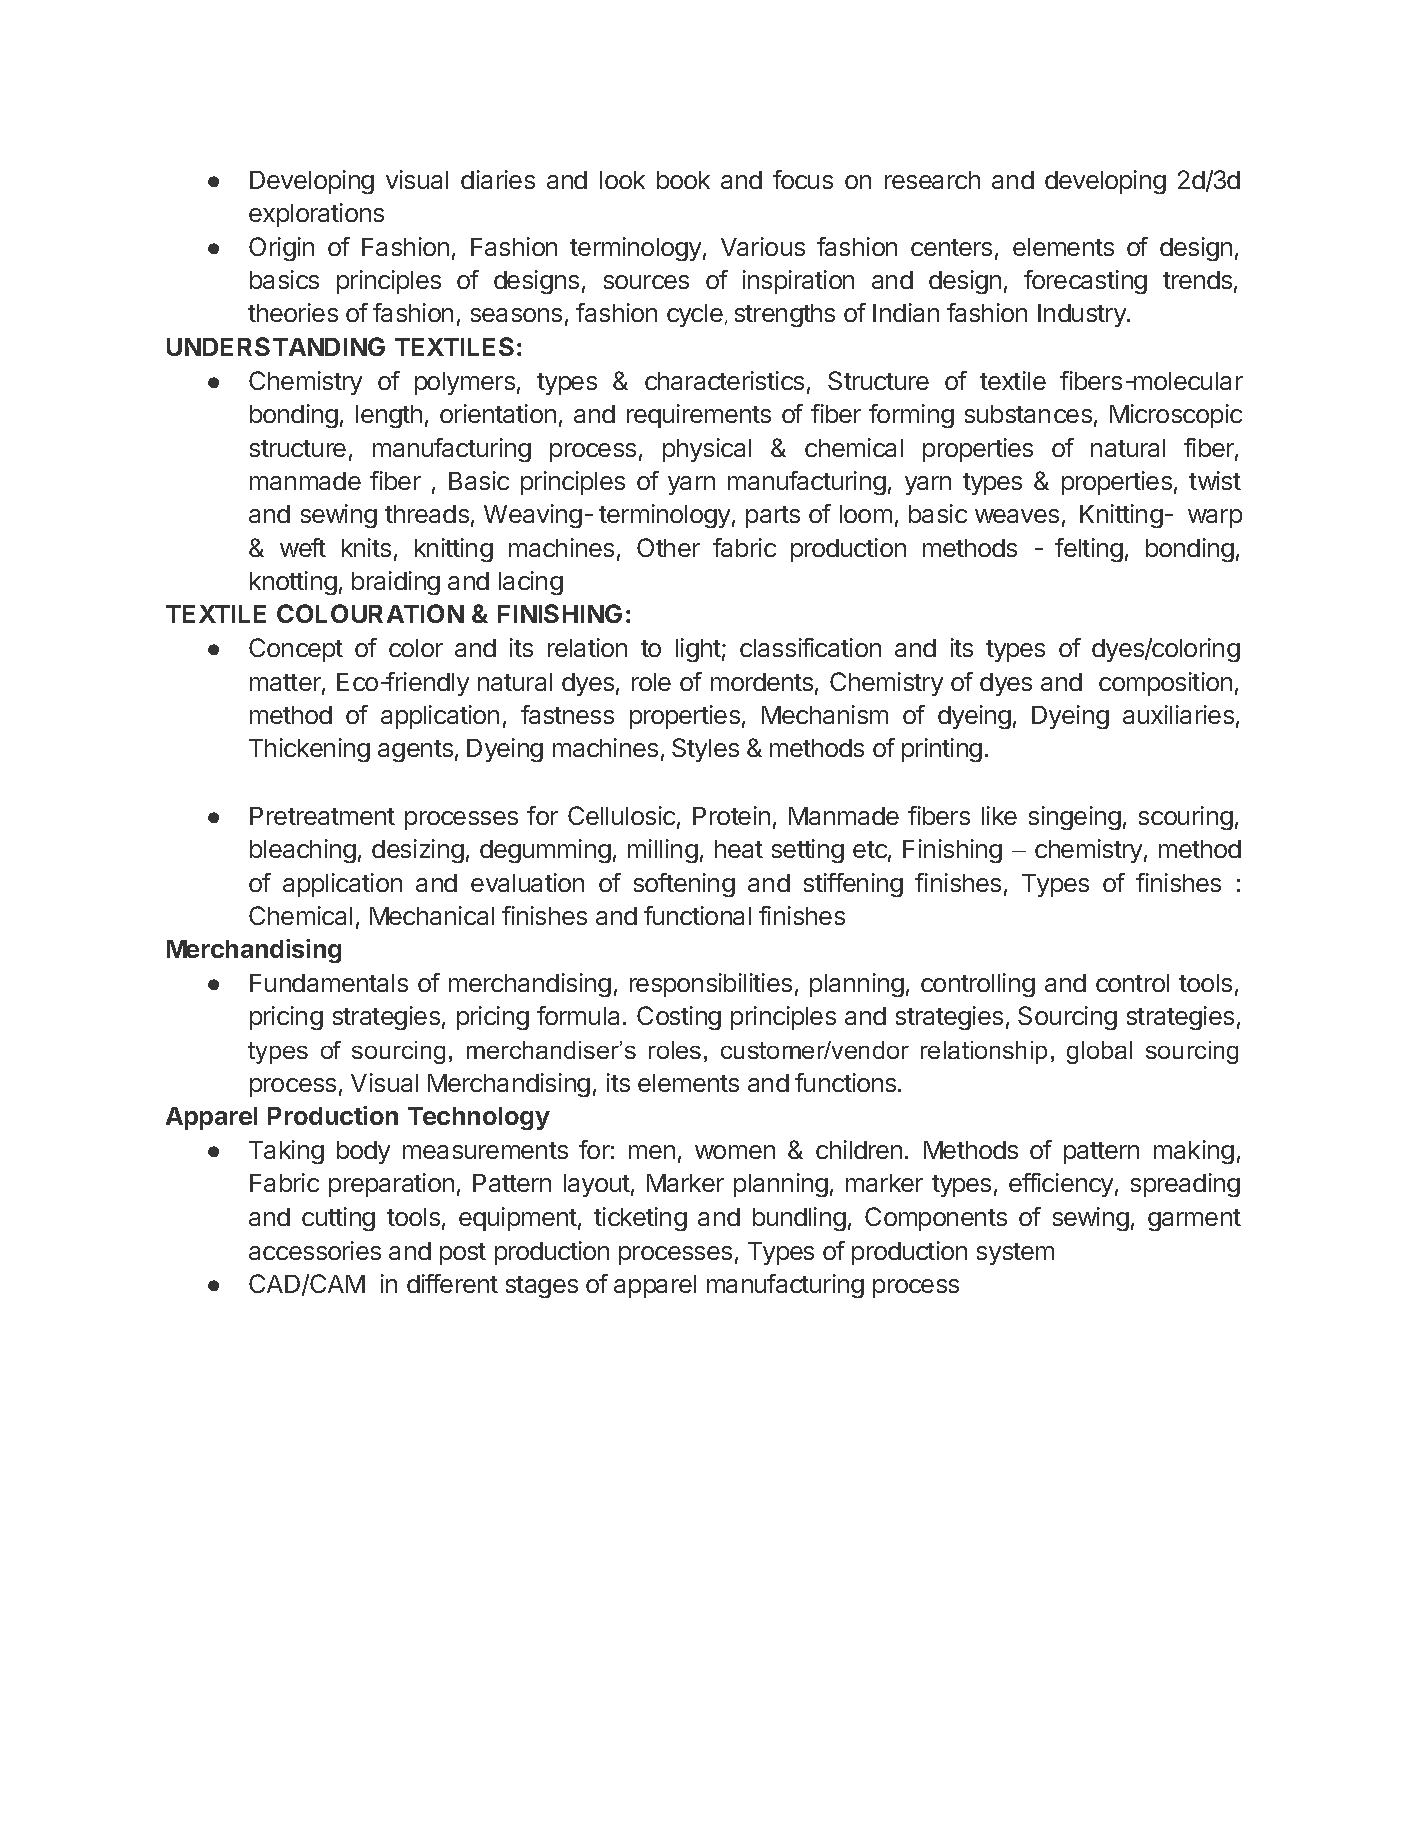 This document has height=1821, width=1407. What do you see at coordinates (366, 547) in the document?
I see `knits` at bounding box center [366, 547].
